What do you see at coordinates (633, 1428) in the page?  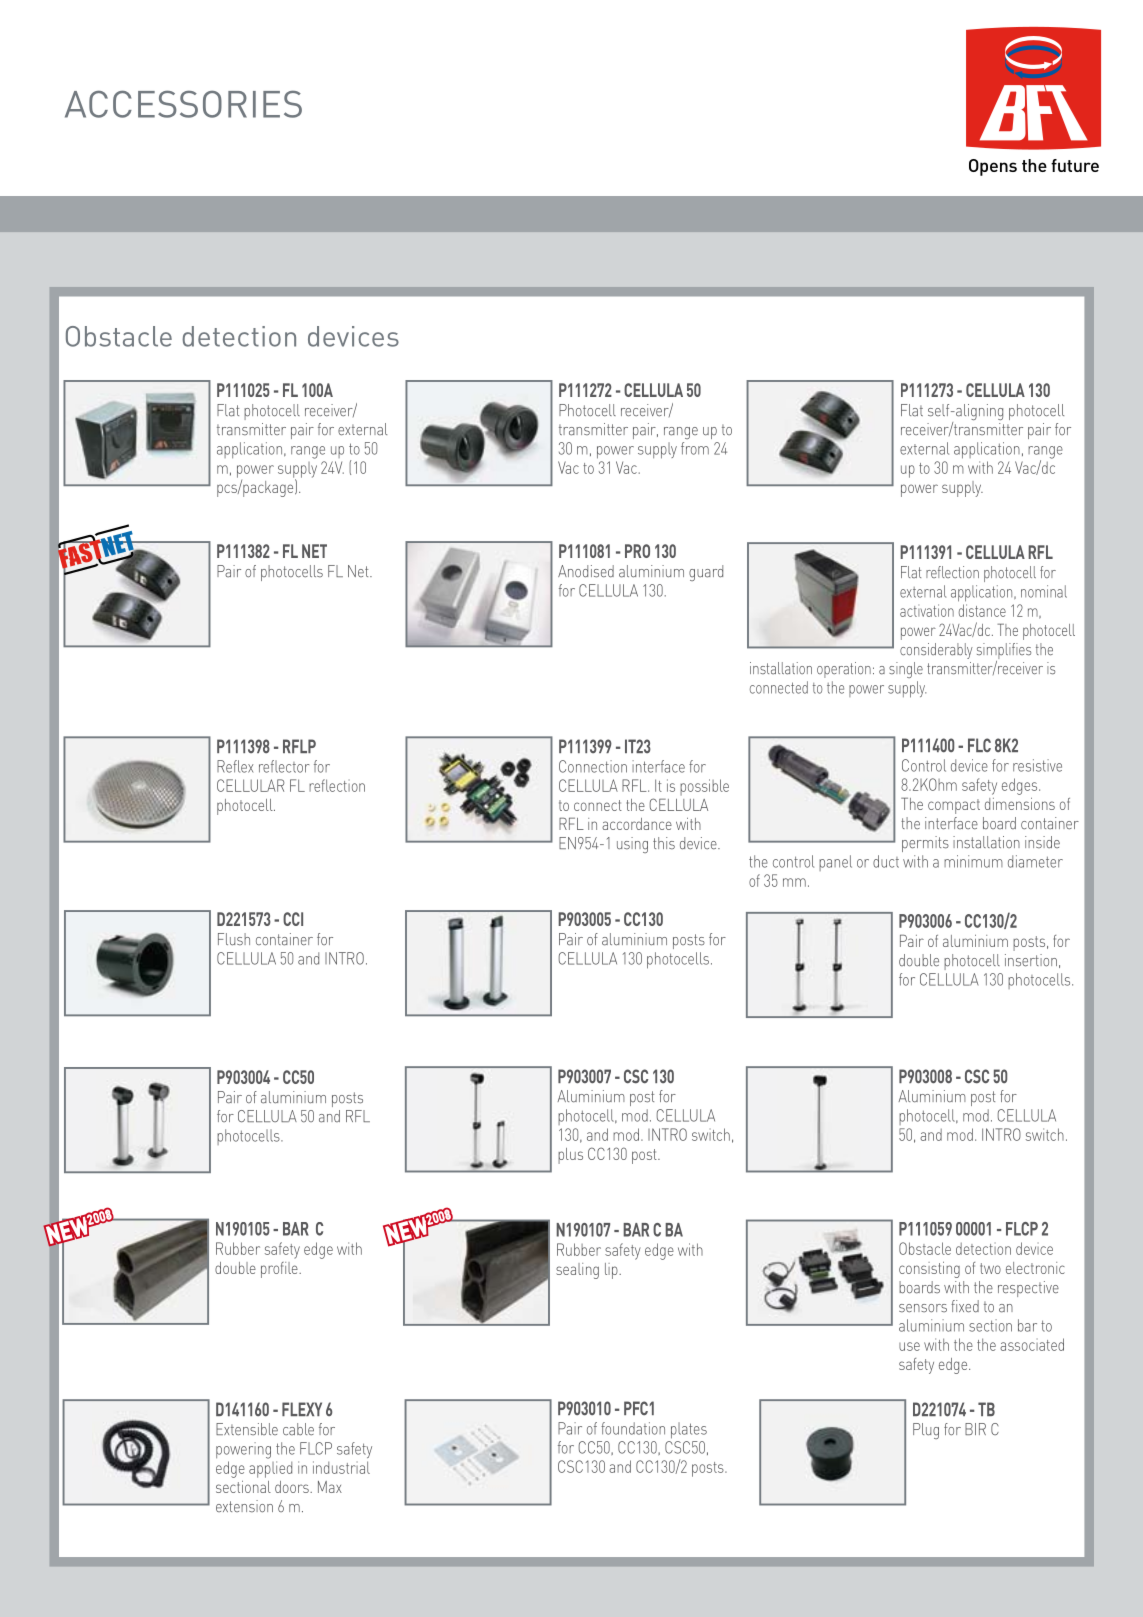 I see `foundation` at bounding box center [633, 1428].
